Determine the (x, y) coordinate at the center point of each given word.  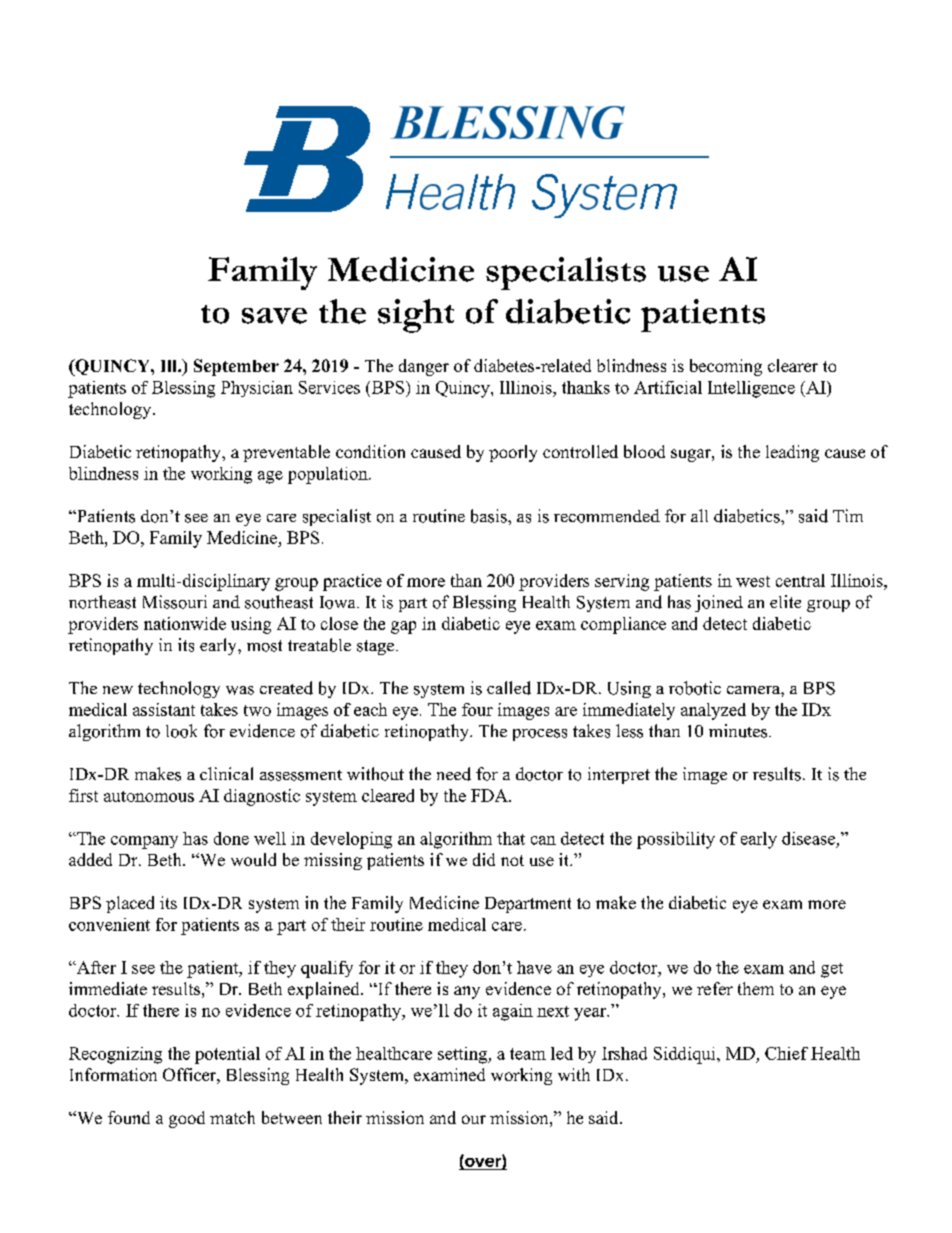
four (477, 709)
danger (424, 367)
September (236, 367)
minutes (739, 731)
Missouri (175, 602)
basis (490, 516)
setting (464, 1055)
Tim (848, 515)
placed (130, 904)
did (484, 859)
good (187, 1119)
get (832, 970)
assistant (164, 709)
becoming (726, 367)
